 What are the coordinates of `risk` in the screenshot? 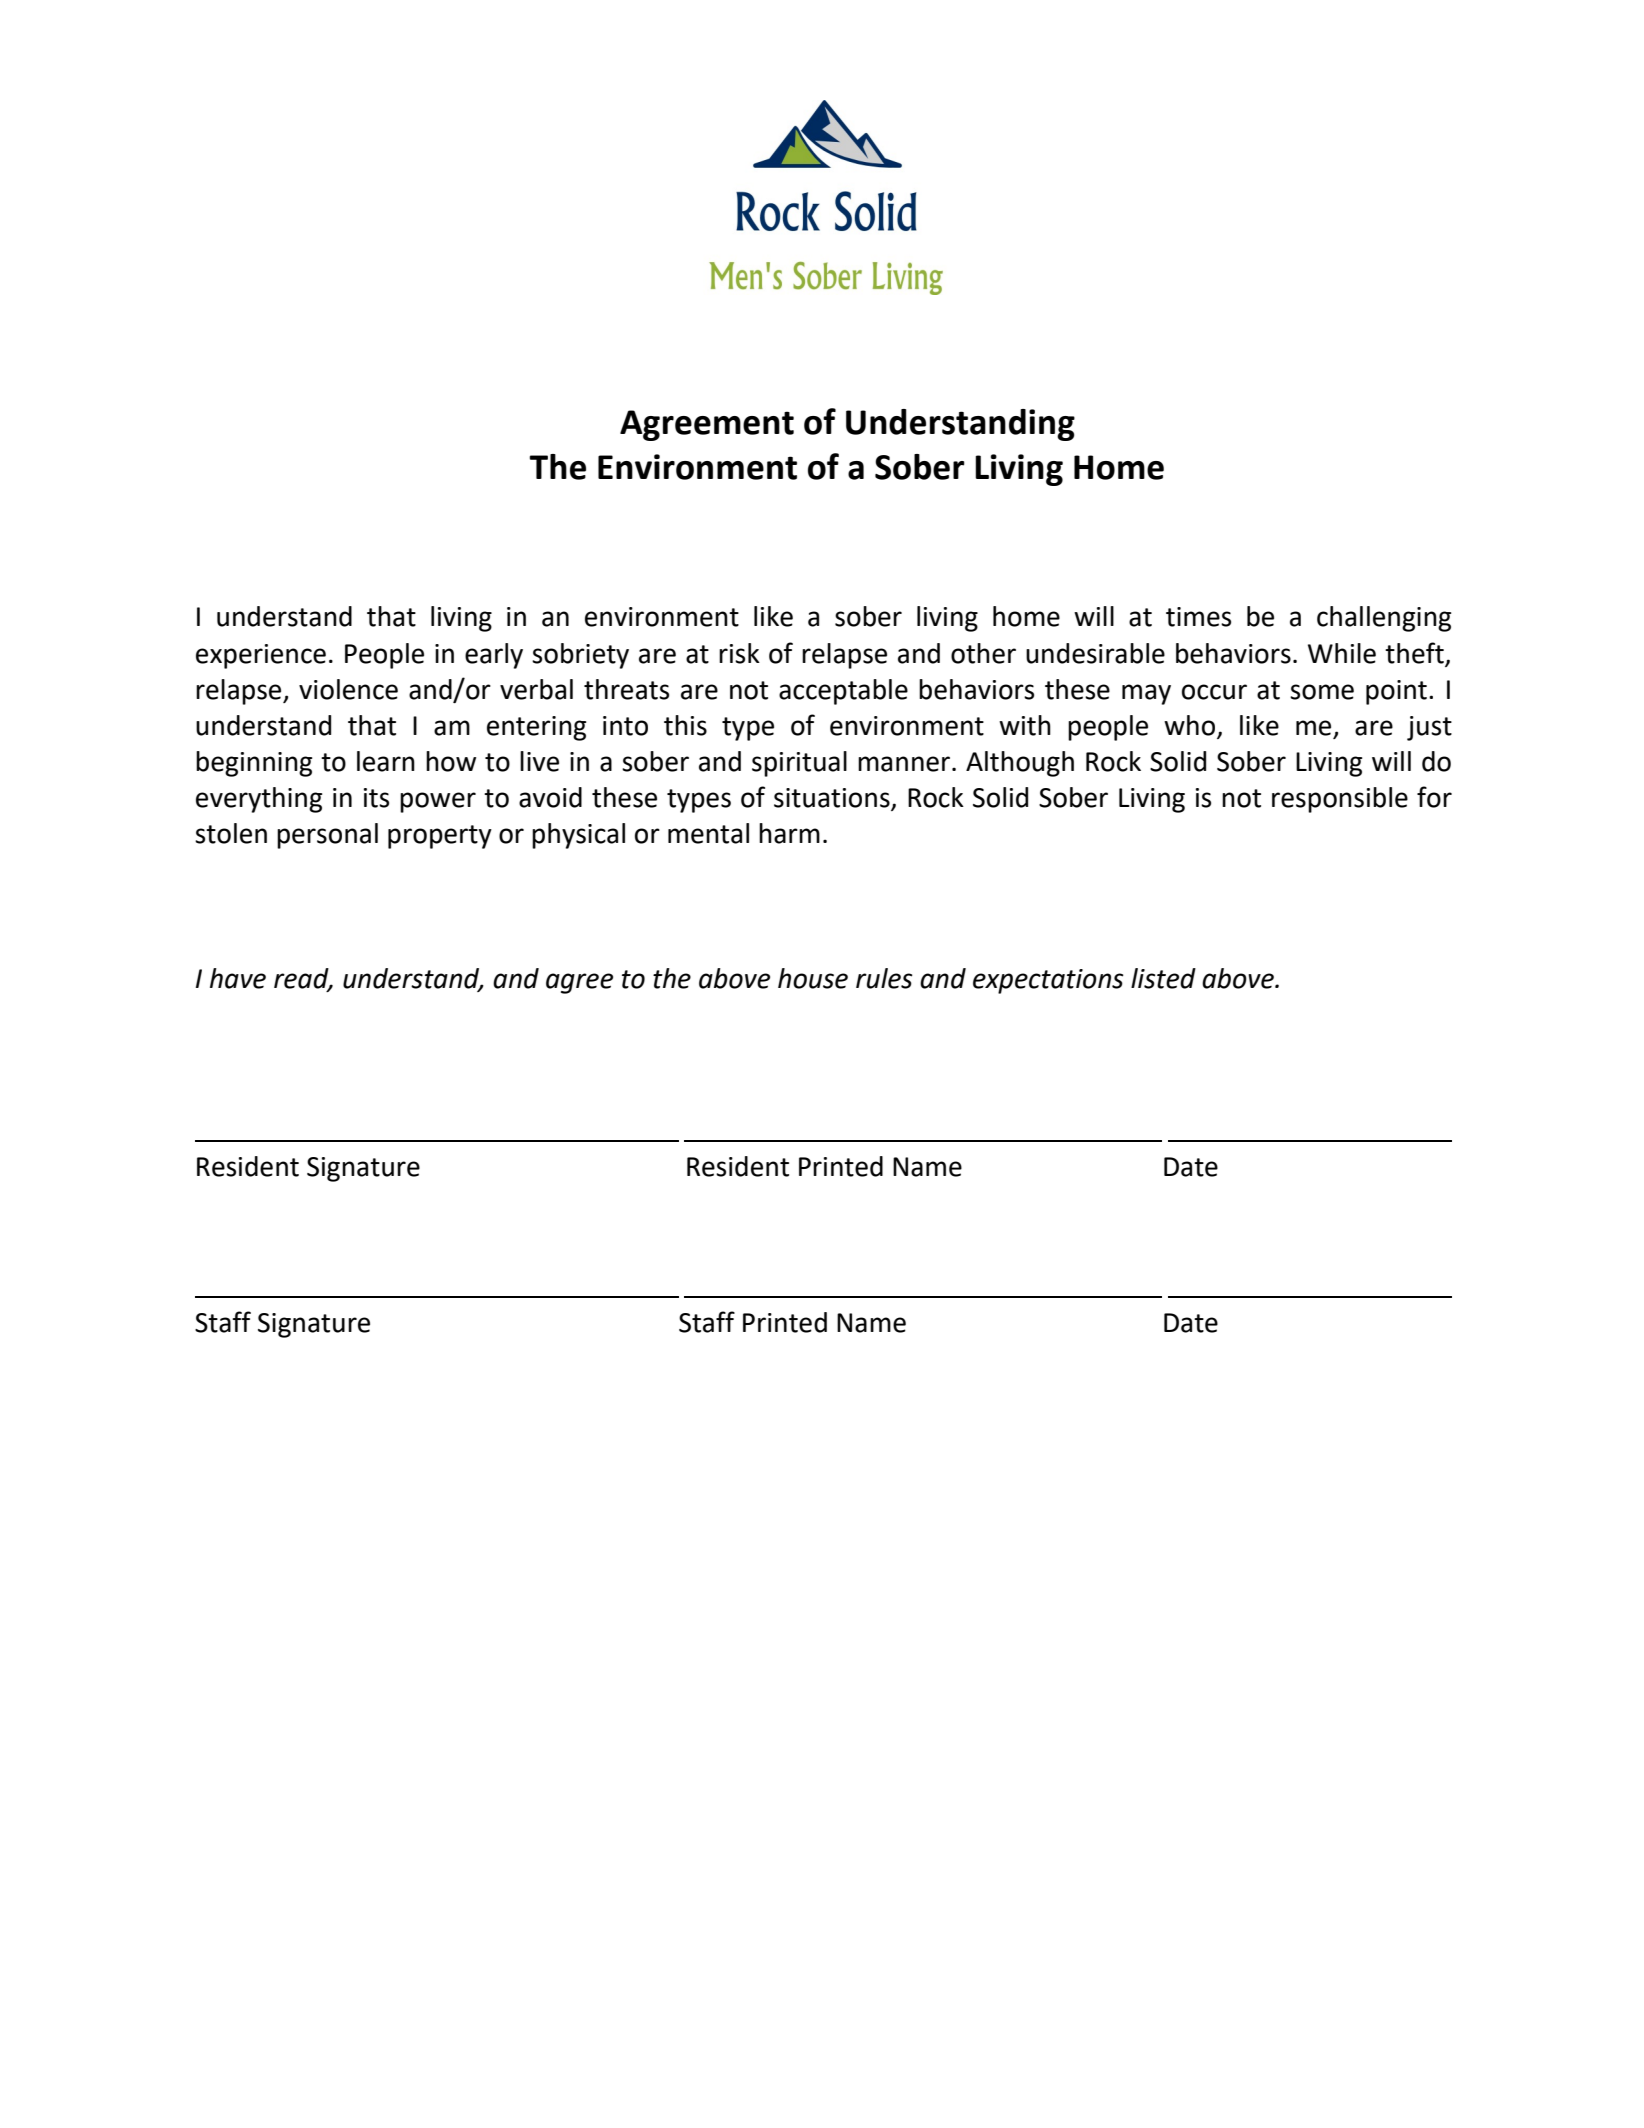 It's located at (739, 653).
